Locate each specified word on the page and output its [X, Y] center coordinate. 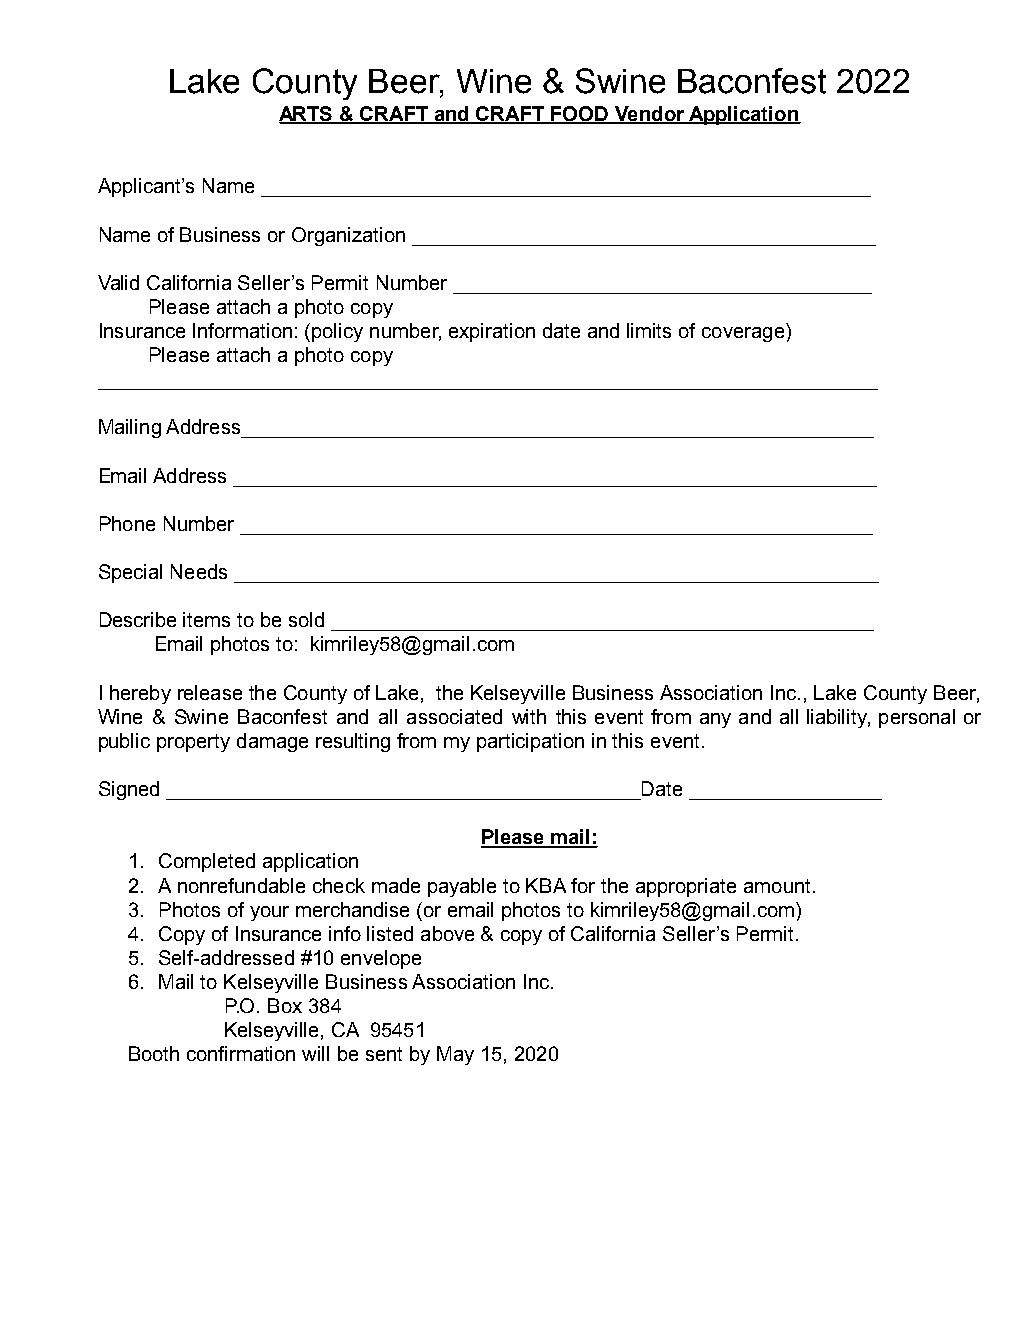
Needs [199, 571]
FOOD [580, 115]
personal [917, 718]
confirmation [241, 1053]
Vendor [649, 115]
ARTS [307, 115]
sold [306, 619]
